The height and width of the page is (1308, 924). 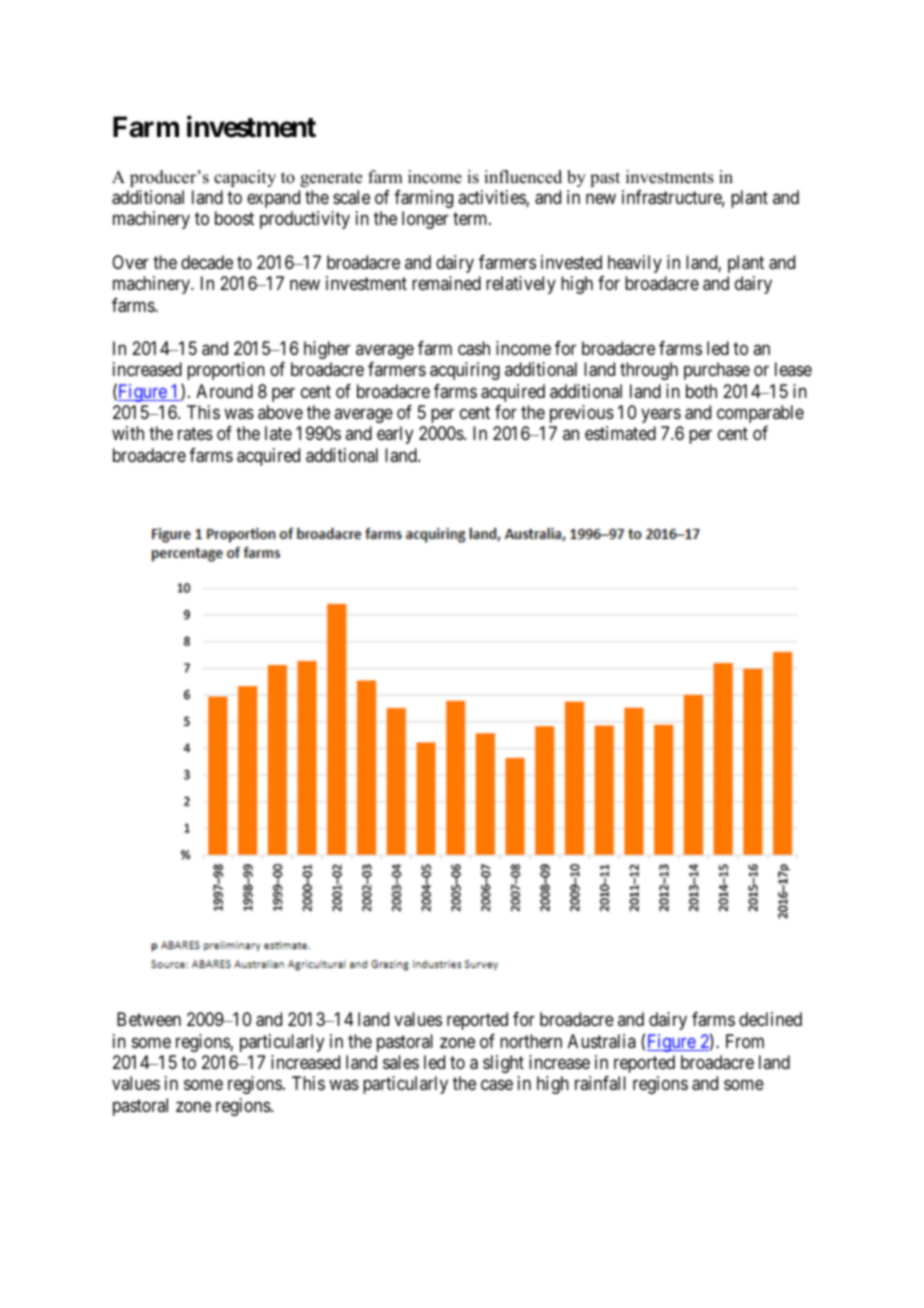 I want to click on slight, so click(x=503, y=1064).
